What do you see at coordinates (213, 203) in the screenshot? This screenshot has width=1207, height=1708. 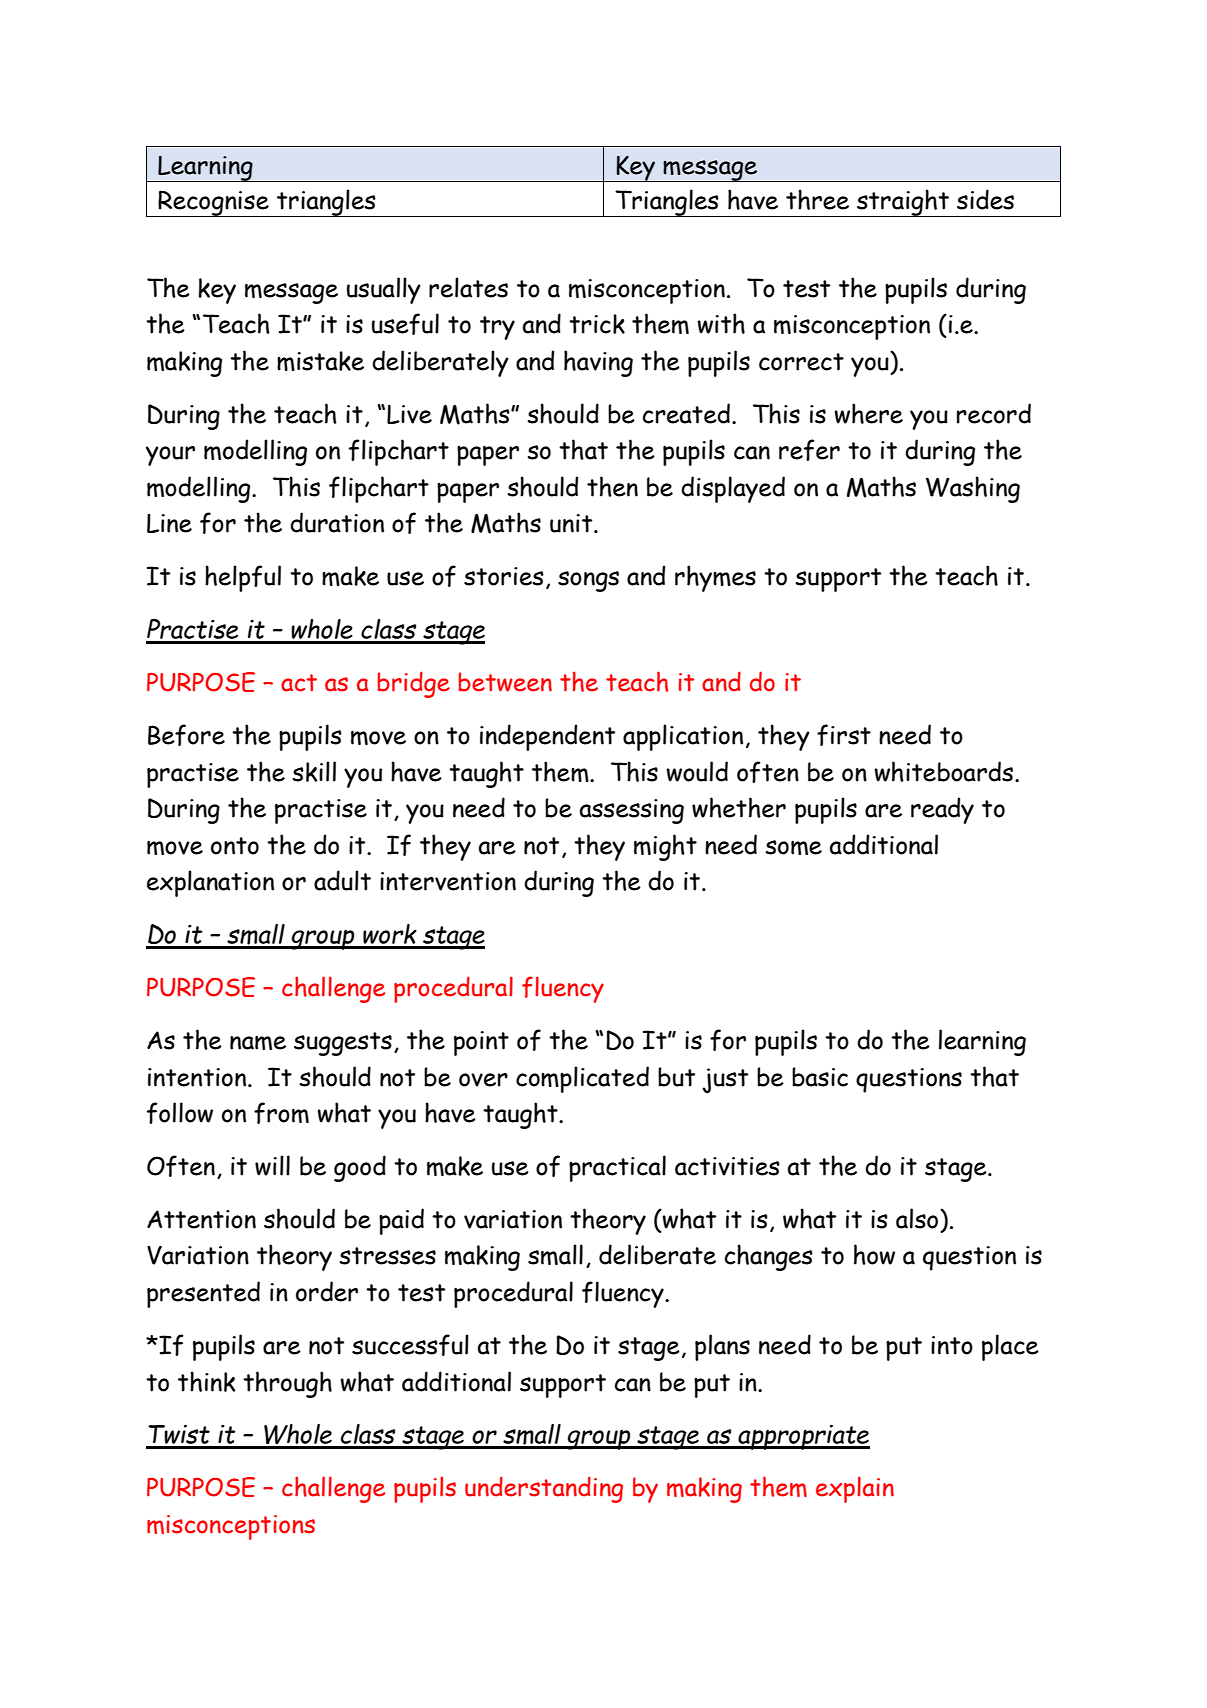 I see `Recognise` at bounding box center [213, 203].
